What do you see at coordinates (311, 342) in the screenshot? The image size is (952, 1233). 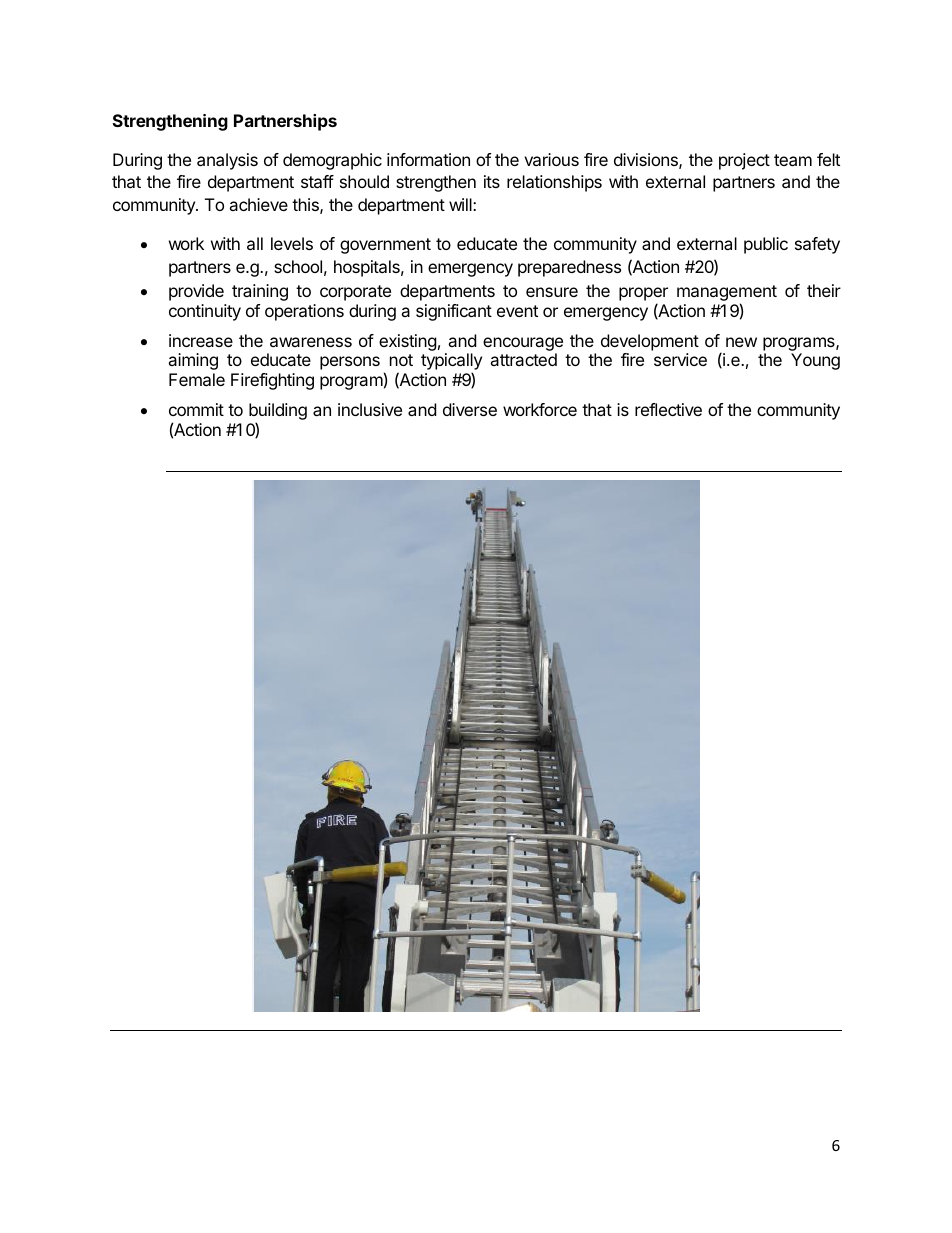 I see `awareness` at bounding box center [311, 342].
